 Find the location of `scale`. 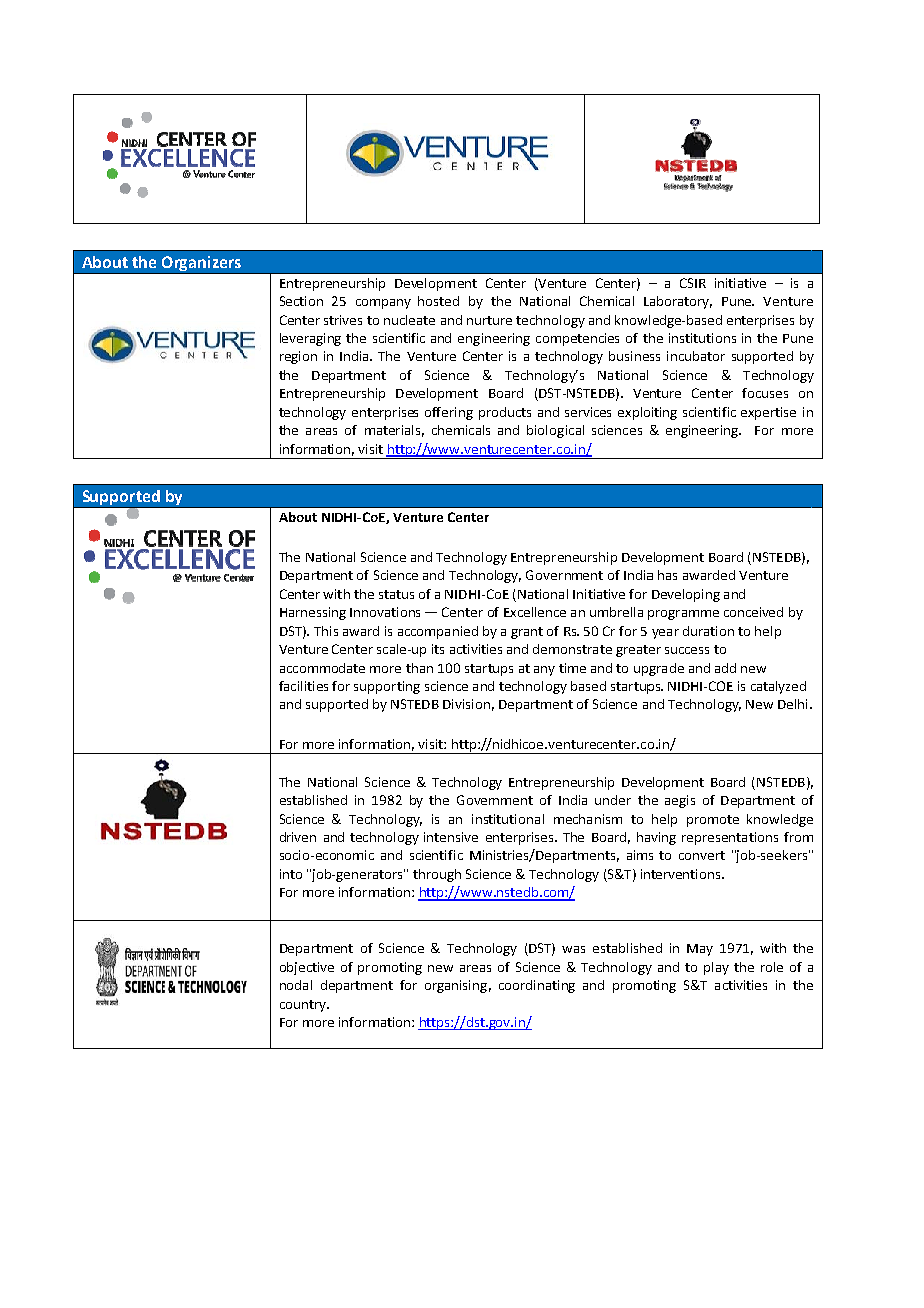

scale is located at coordinates (393, 649).
